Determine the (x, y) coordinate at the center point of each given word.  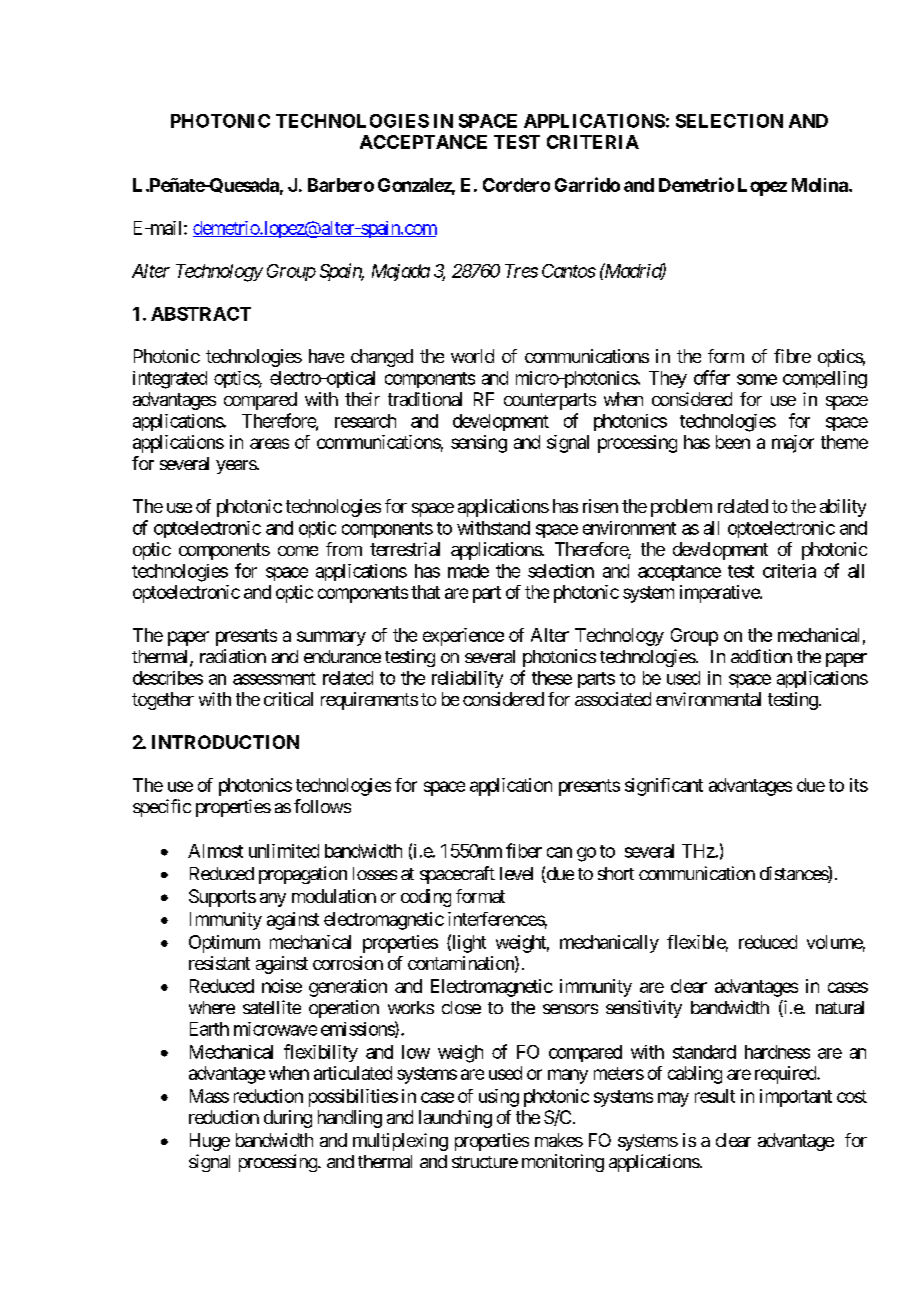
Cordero (516, 185)
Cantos (569, 271)
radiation (233, 656)
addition (761, 656)
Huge (210, 1142)
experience (463, 637)
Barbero (341, 185)
